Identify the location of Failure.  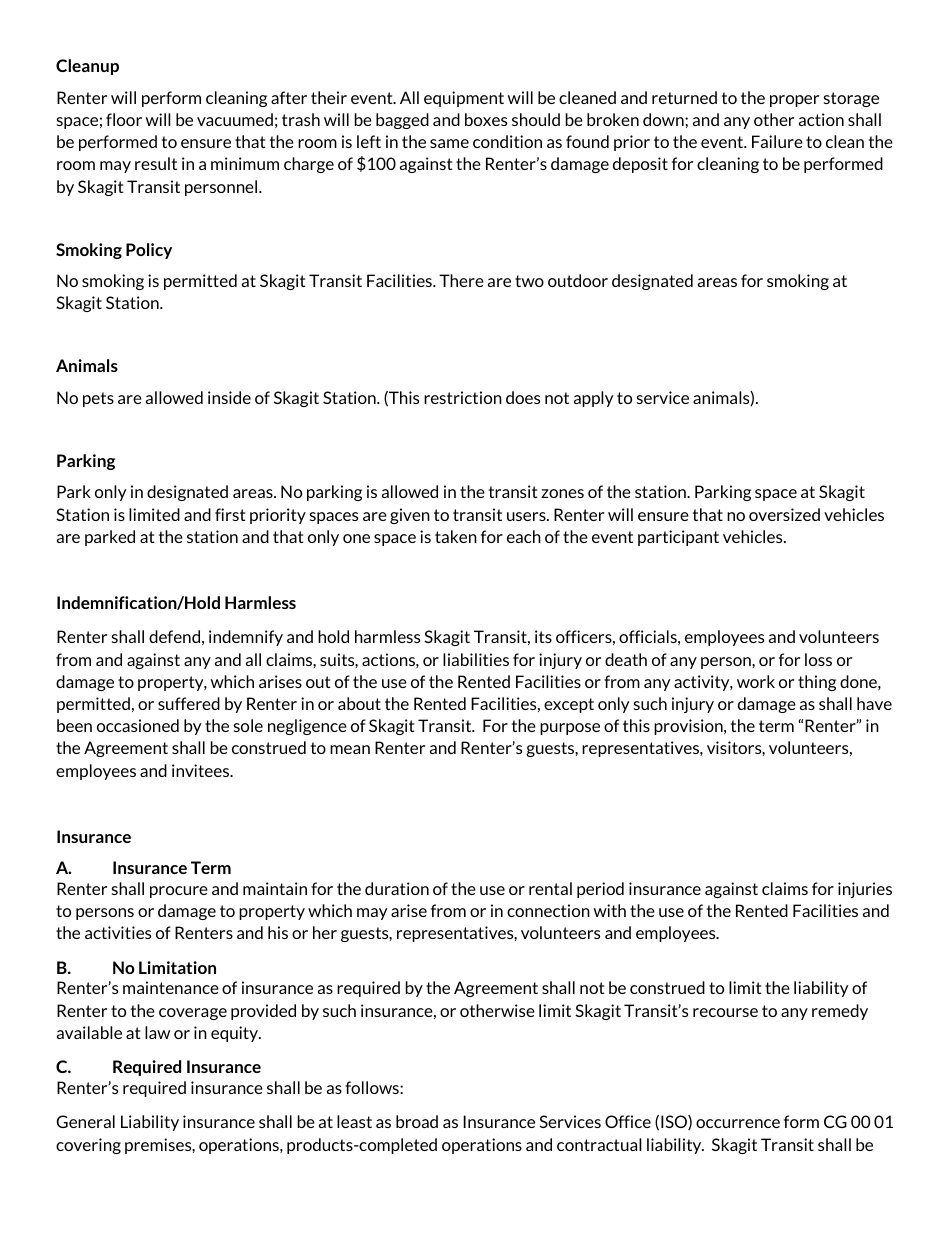
(777, 141).
